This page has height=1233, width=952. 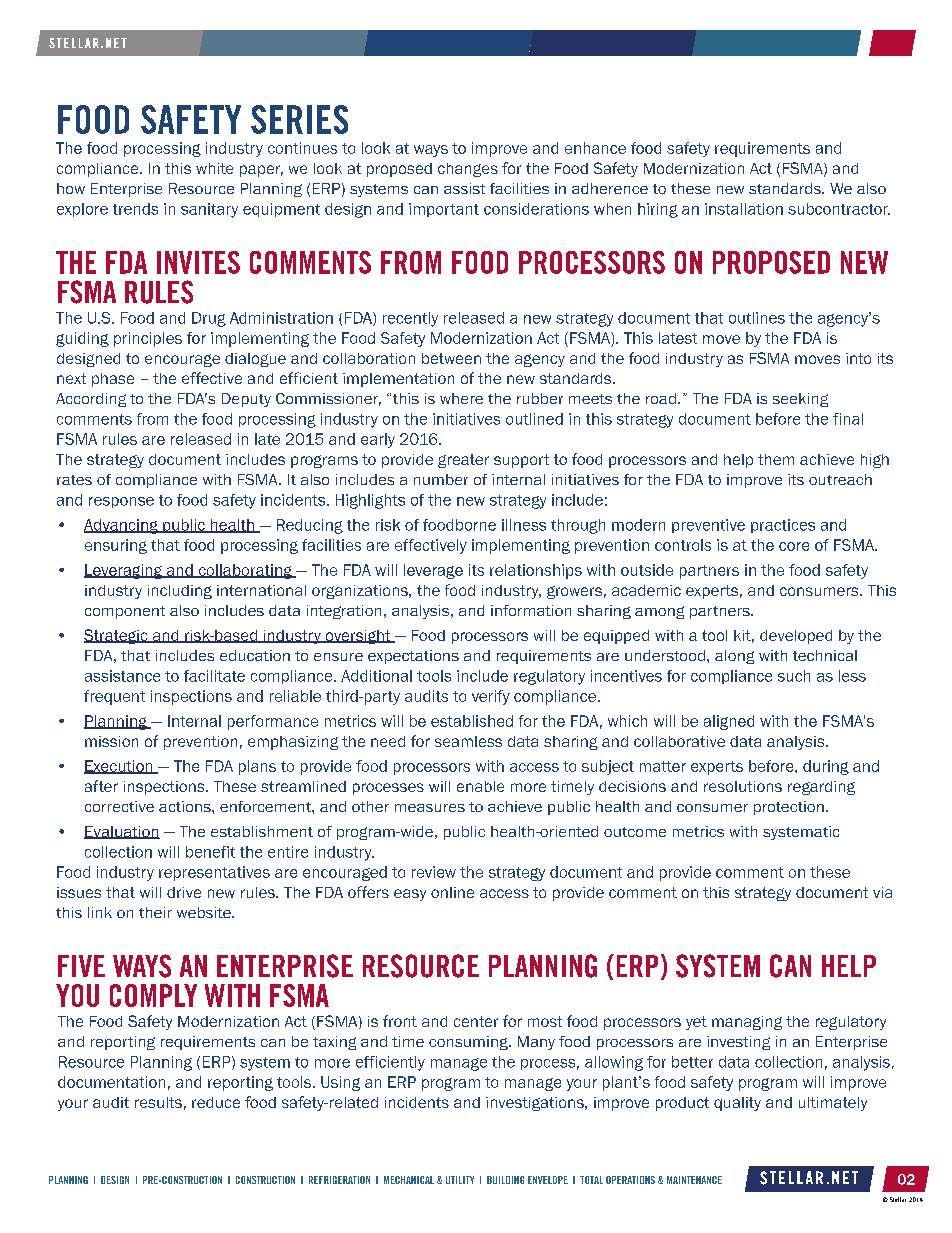 I want to click on established, so click(x=472, y=721).
